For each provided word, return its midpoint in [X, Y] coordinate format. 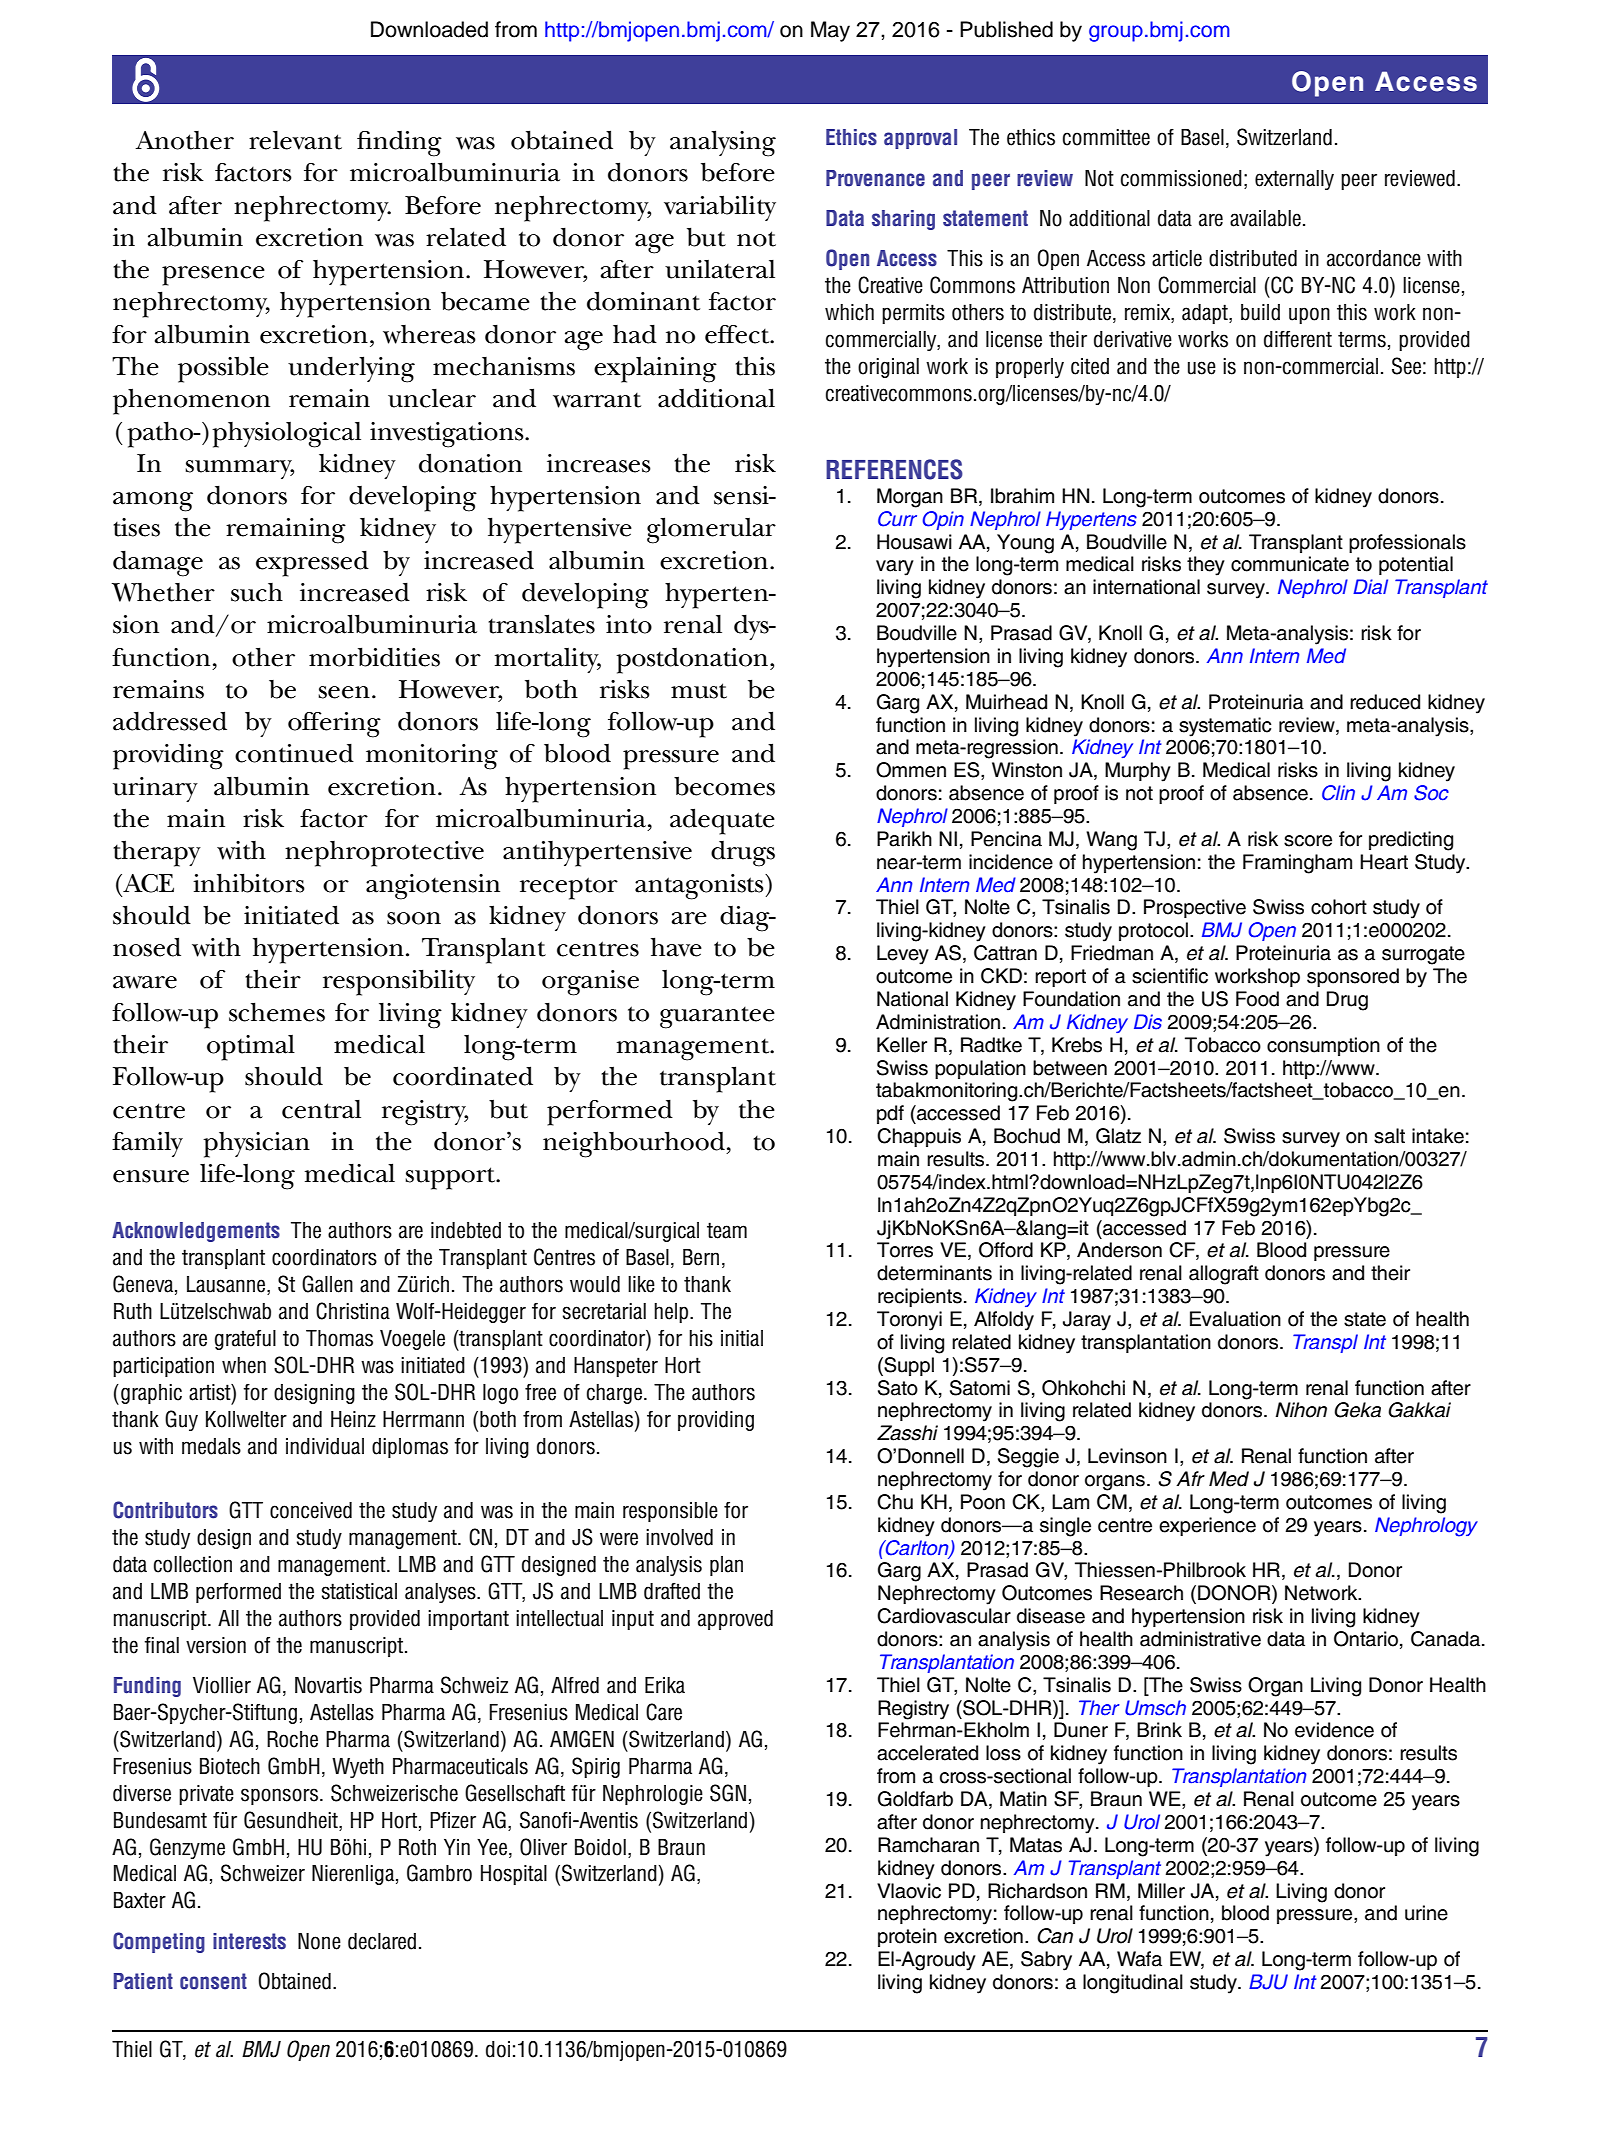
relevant [295, 140]
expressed [312, 563]
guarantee [717, 1018]
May [830, 31]
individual [325, 1446]
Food [1257, 999]
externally [1294, 180]
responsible [670, 1512]
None [319, 1941]
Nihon [1301, 1410]
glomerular [711, 530]
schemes [277, 1012]
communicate [1290, 564]
